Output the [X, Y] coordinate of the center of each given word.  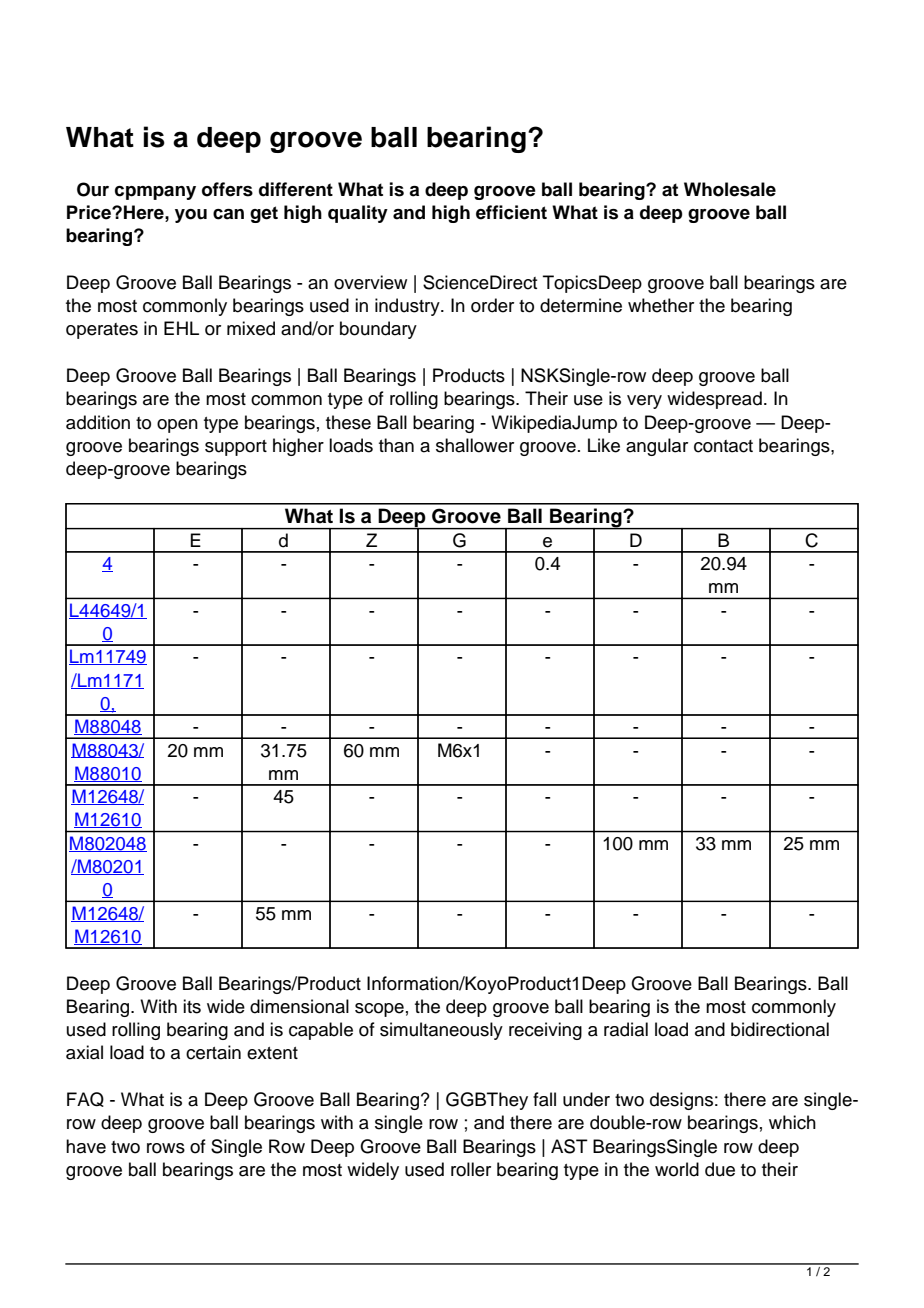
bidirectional [780, 1029]
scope [379, 1010]
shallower [475, 445]
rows [166, 1148]
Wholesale [730, 189]
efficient [511, 212]
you [191, 216]
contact [723, 446]
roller [471, 1169]
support [236, 448]
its [192, 1006]
